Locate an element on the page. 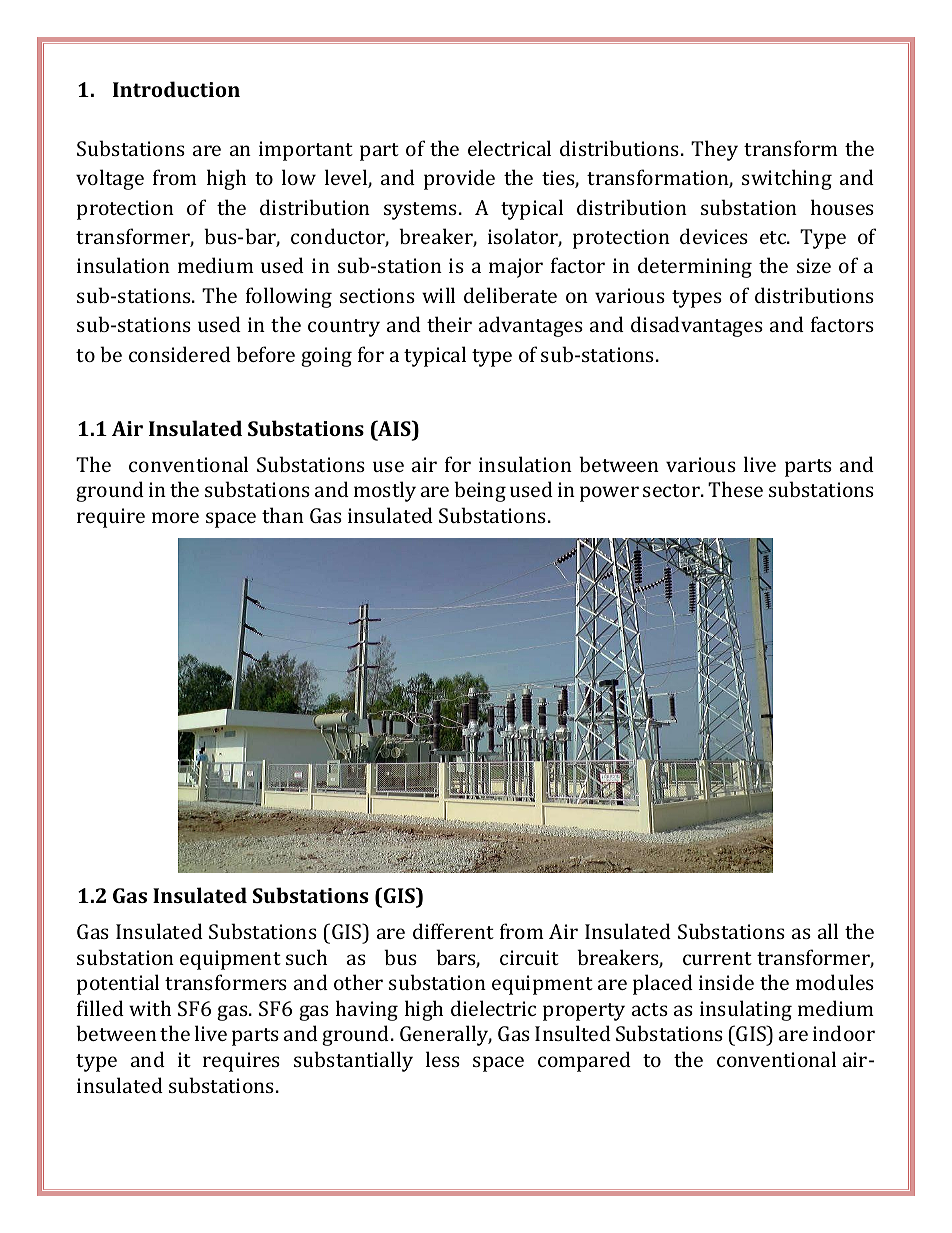  current is located at coordinates (717, 958).
